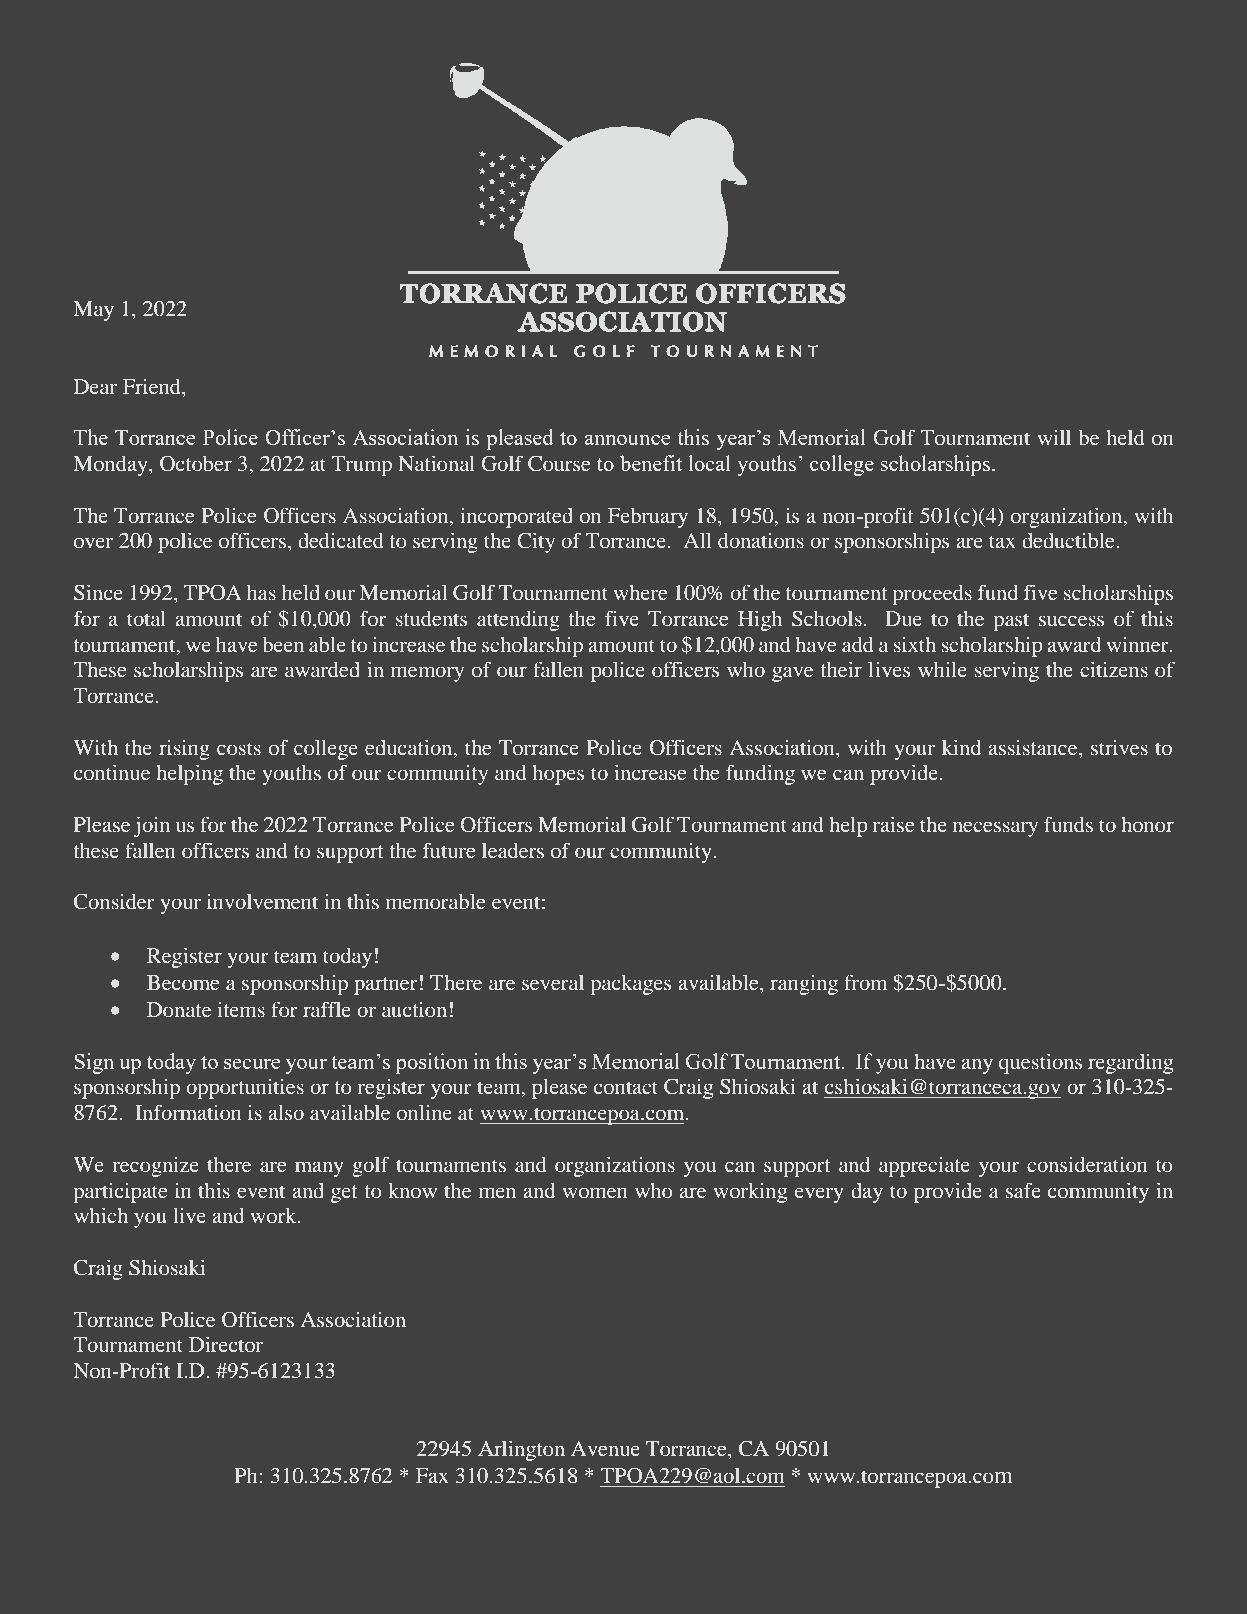  I want to click on Friend, so click(153, 386).
